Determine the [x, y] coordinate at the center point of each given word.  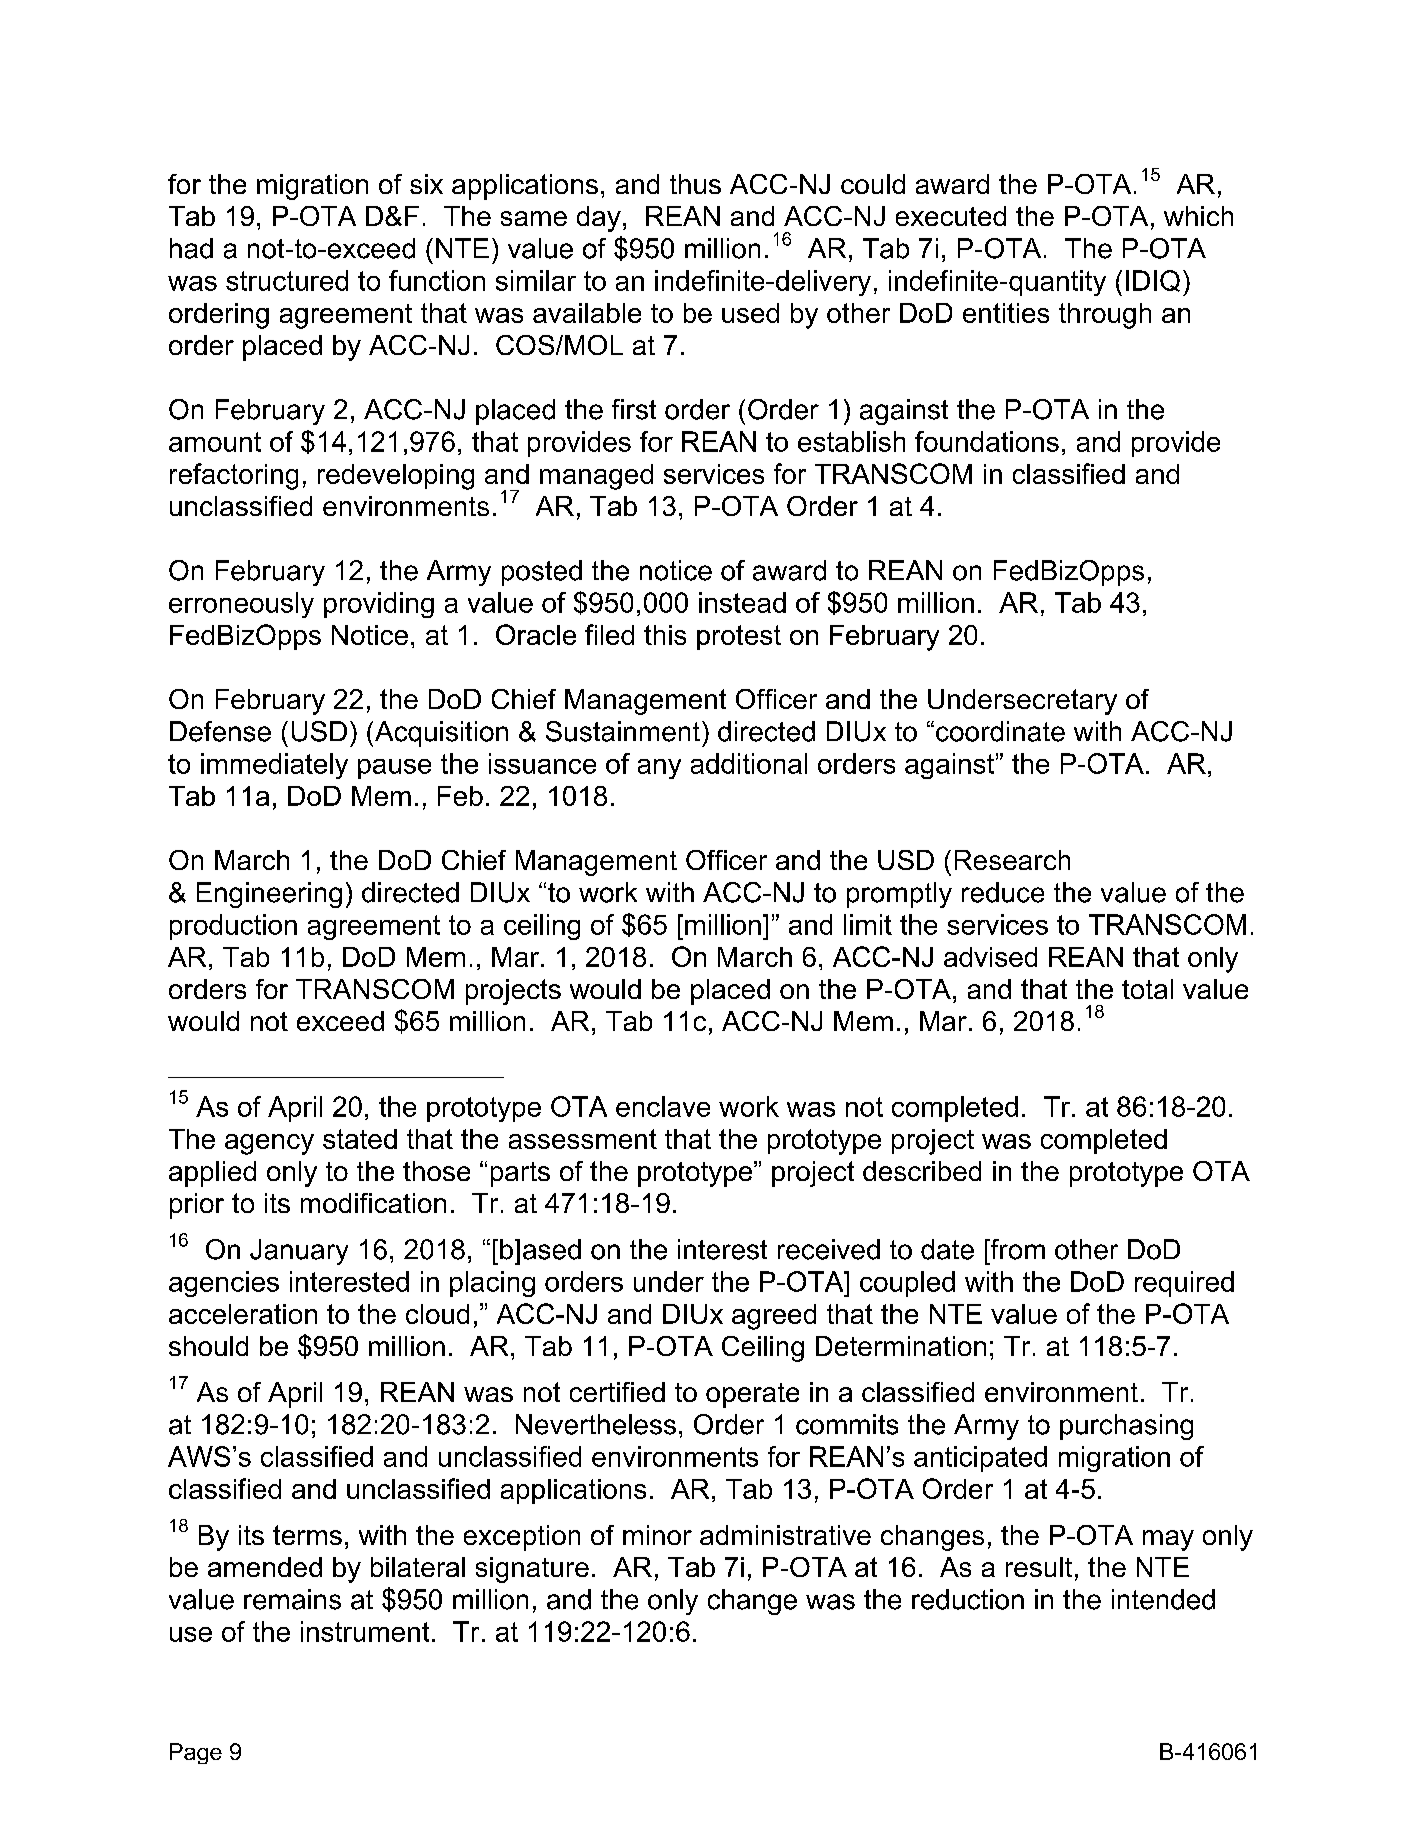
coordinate [1000, 731]
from [1016, 1249]
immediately [274, 766]
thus [695, 184]
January [299, 1252]
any [659, 769]
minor [657, 1535]
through [1105, 316]
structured [287, 280]
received [829, 1249]
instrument [365, 1631]
